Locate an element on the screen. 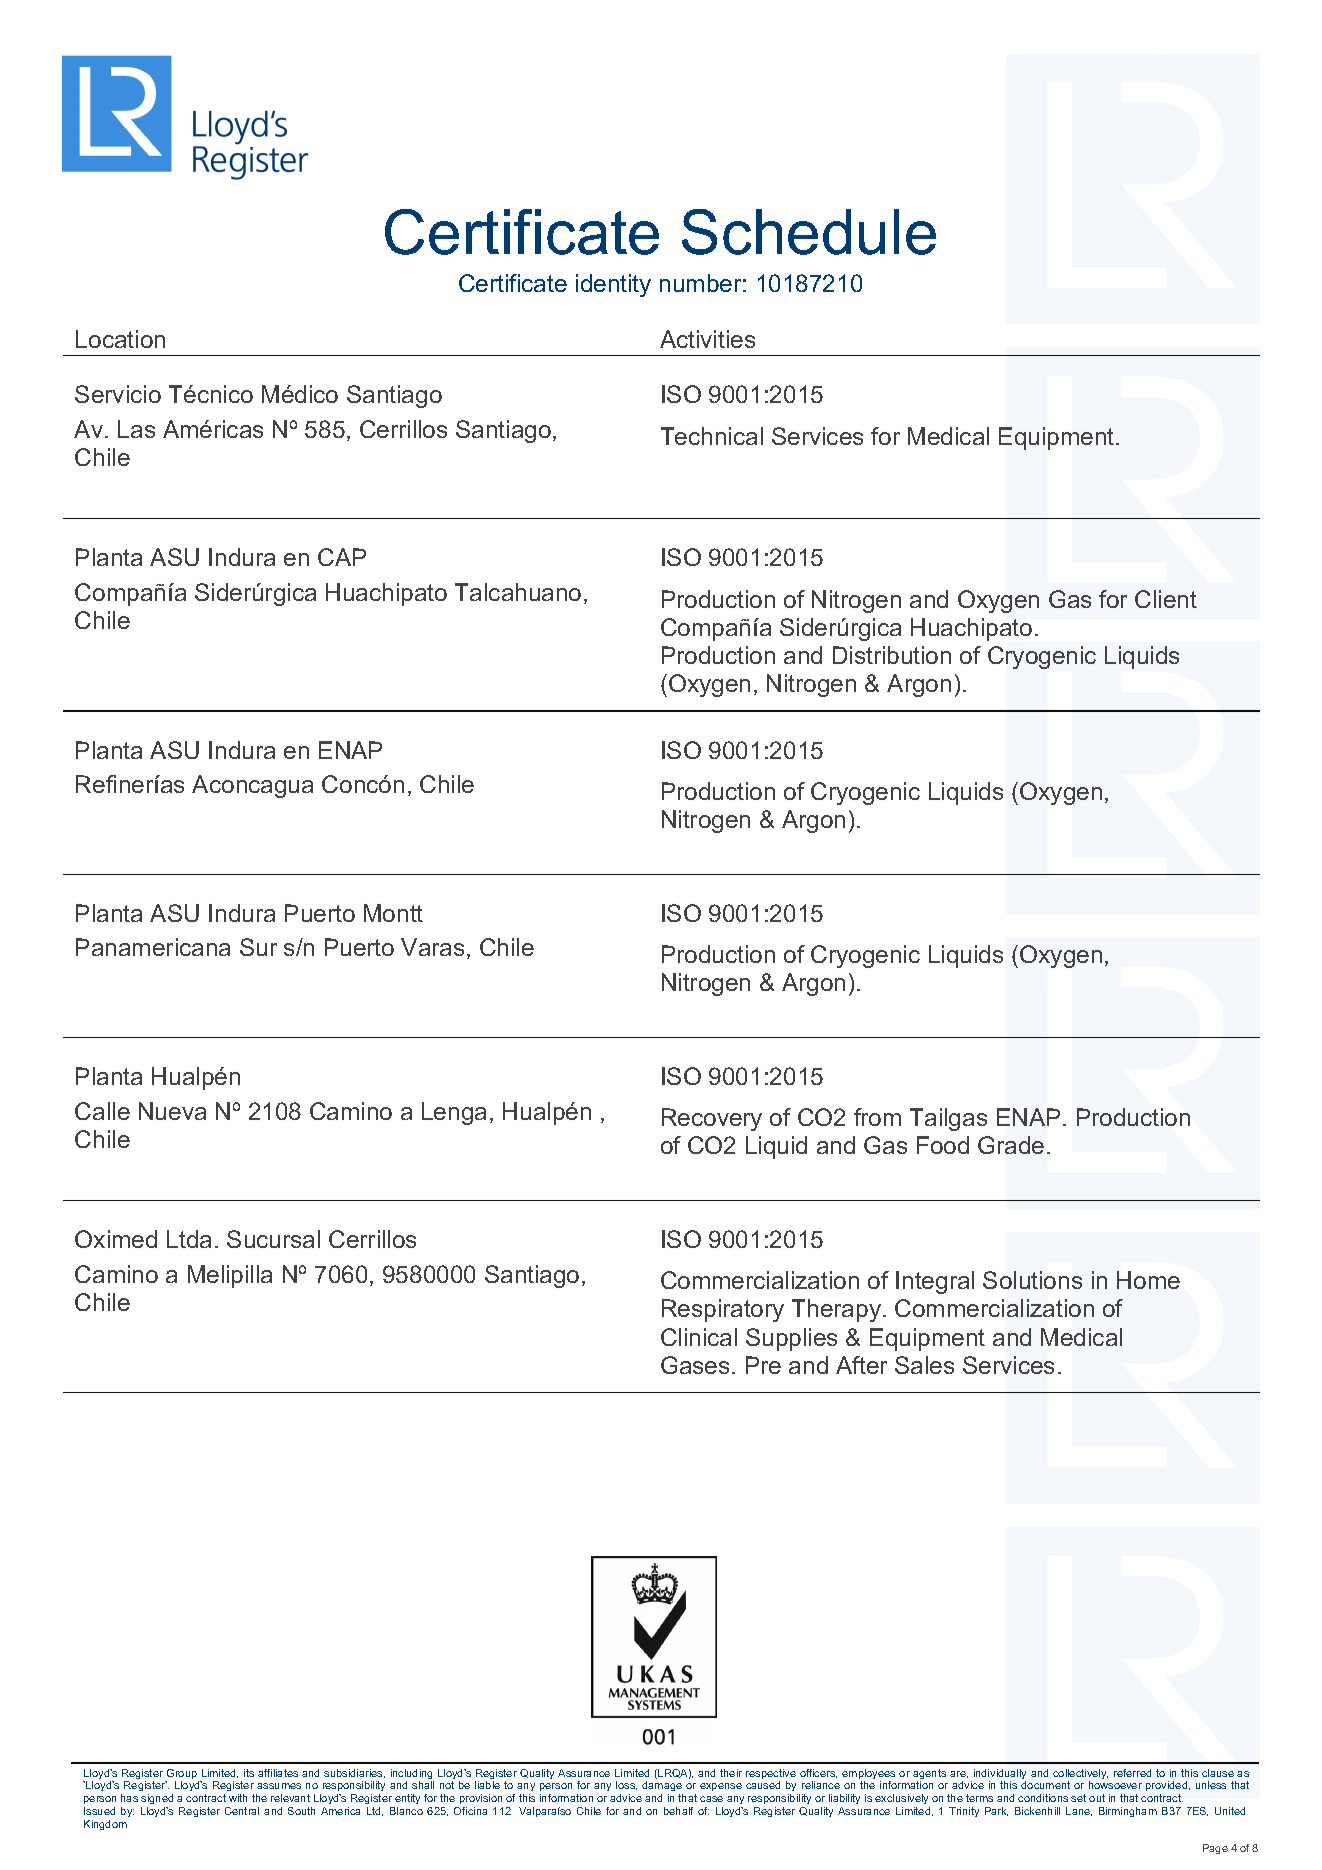  with is located at coordinates (238, 1798).
